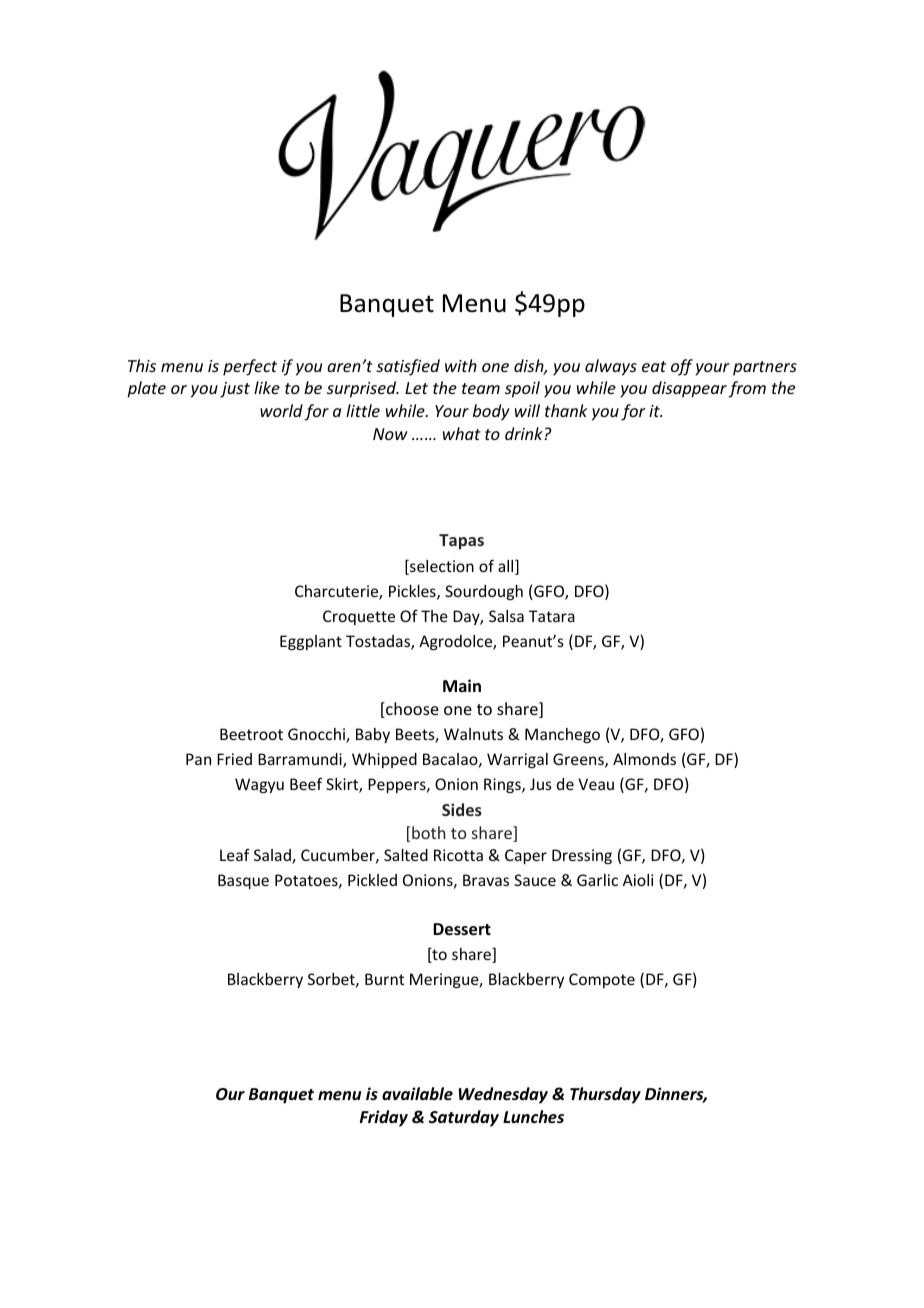 This page has width=924, height=1308. I want to click on Leaf, so click(235, 855).
